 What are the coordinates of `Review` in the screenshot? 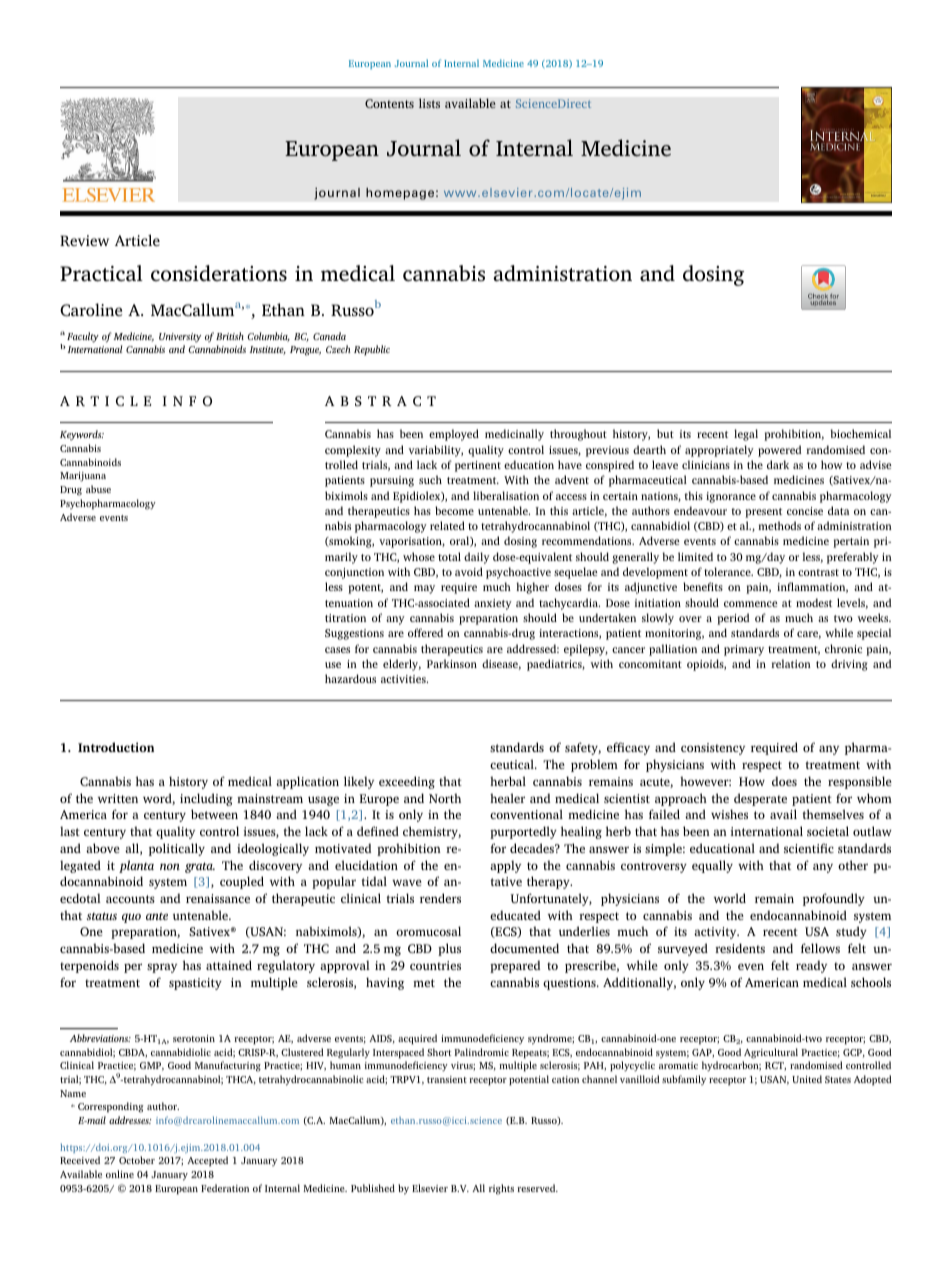 It's located at (84, 240).
